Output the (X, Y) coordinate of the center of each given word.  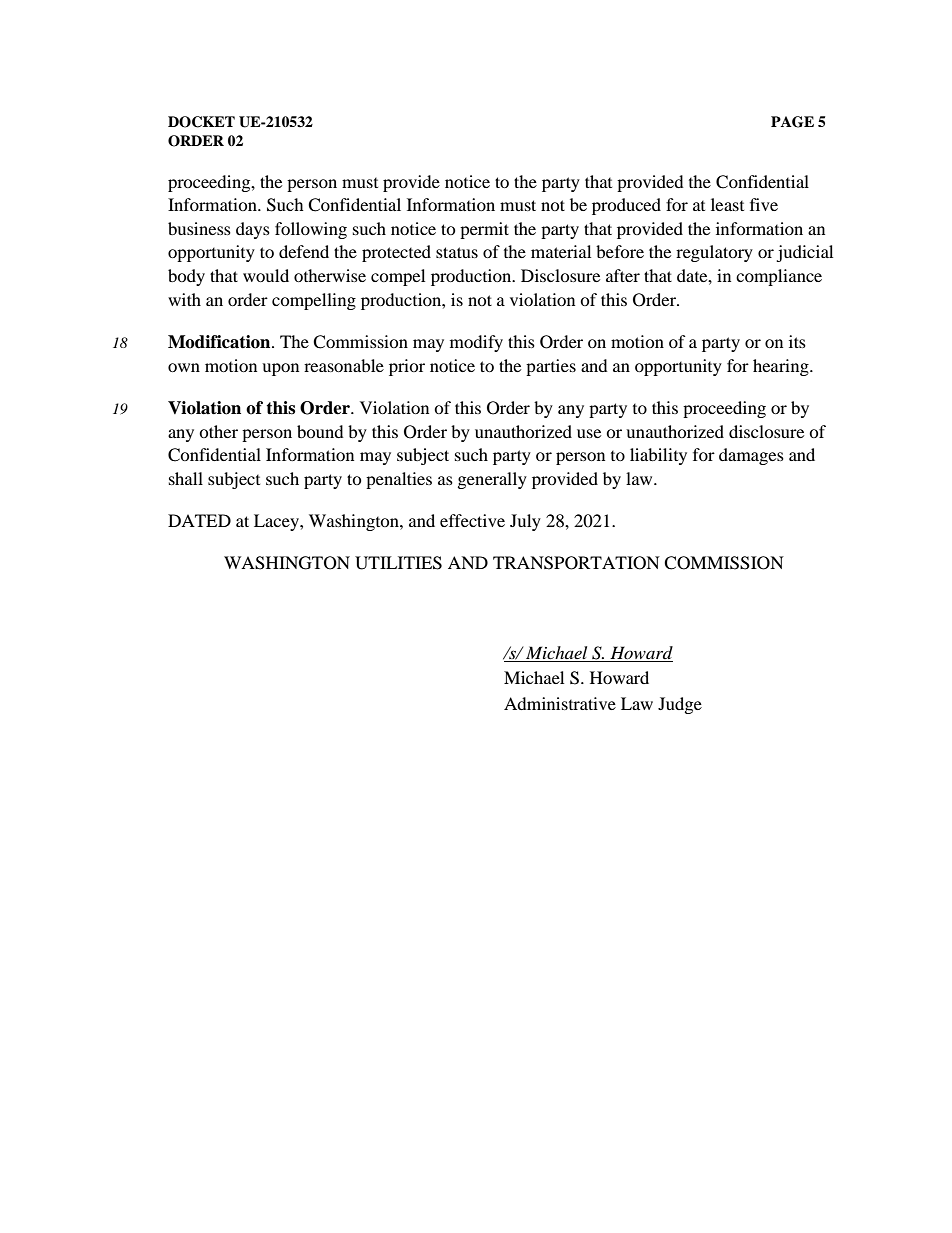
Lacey (277, 522)
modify (476, 343)
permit (484, 230)
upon (280, 369)
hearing (782, 367)
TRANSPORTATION (576, 563)
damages (751, 456)
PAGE (792, 122)
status (457, 252)
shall (186, 478)
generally (492, 480)
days (253, 230)
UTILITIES (398, 563)
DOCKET (201, 122)
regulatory (714, 253)
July (525, 522)
